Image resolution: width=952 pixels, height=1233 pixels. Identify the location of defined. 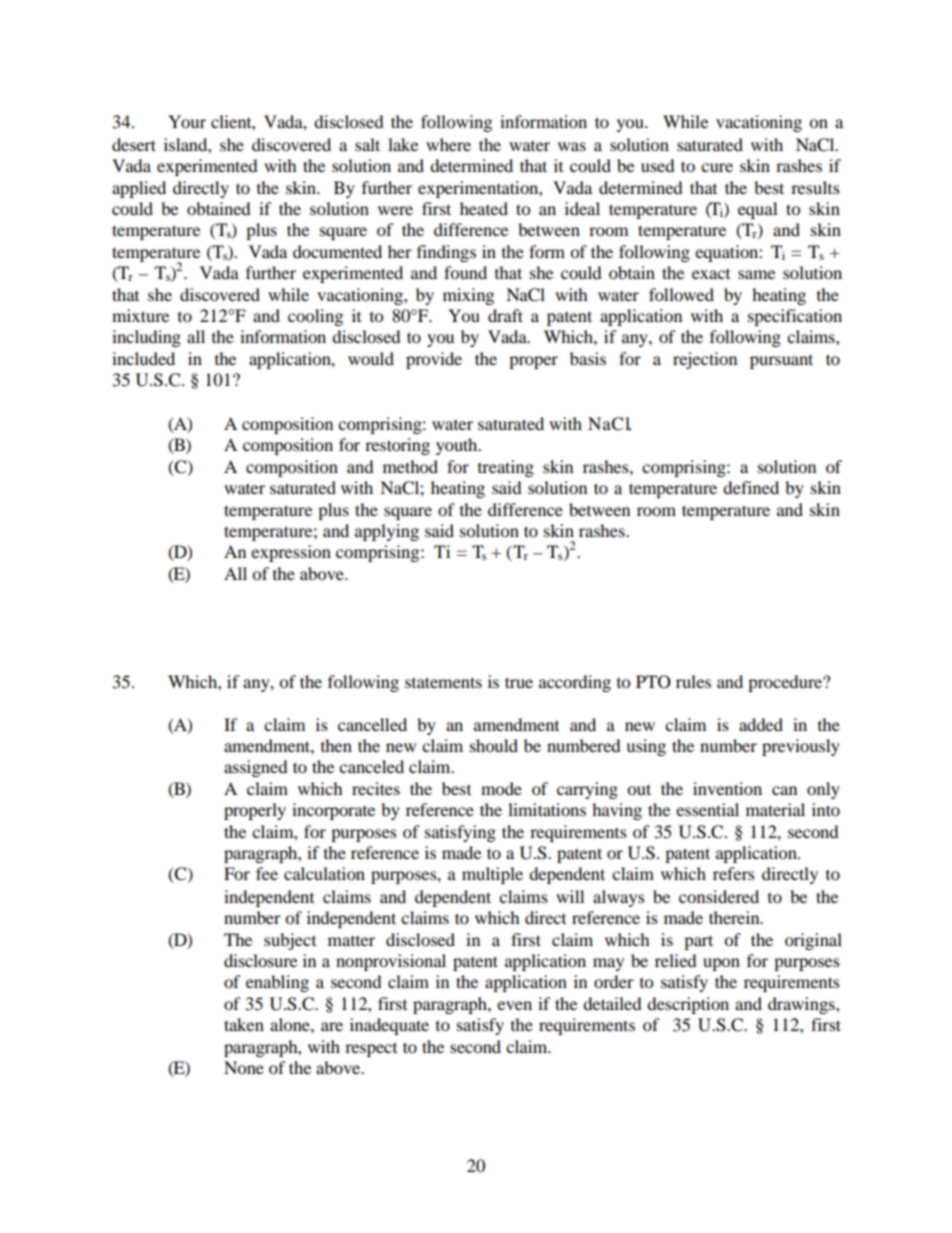
(751, 487).
